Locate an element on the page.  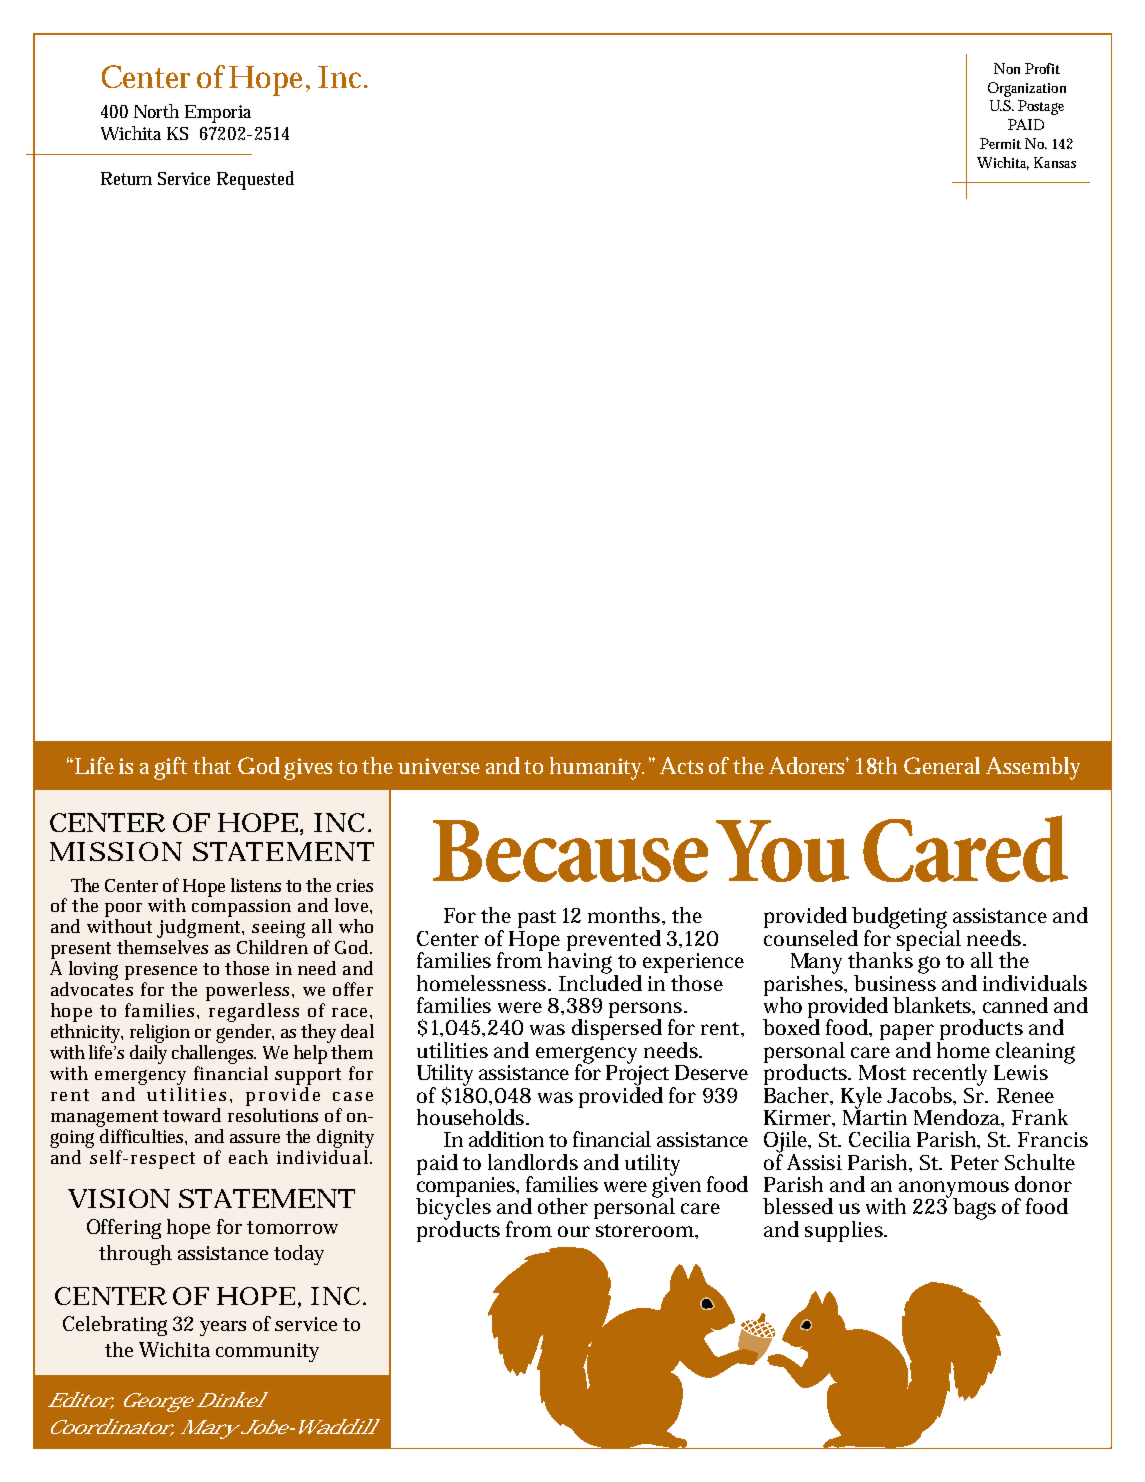
Emporia is located at coordinates (218, 114).
